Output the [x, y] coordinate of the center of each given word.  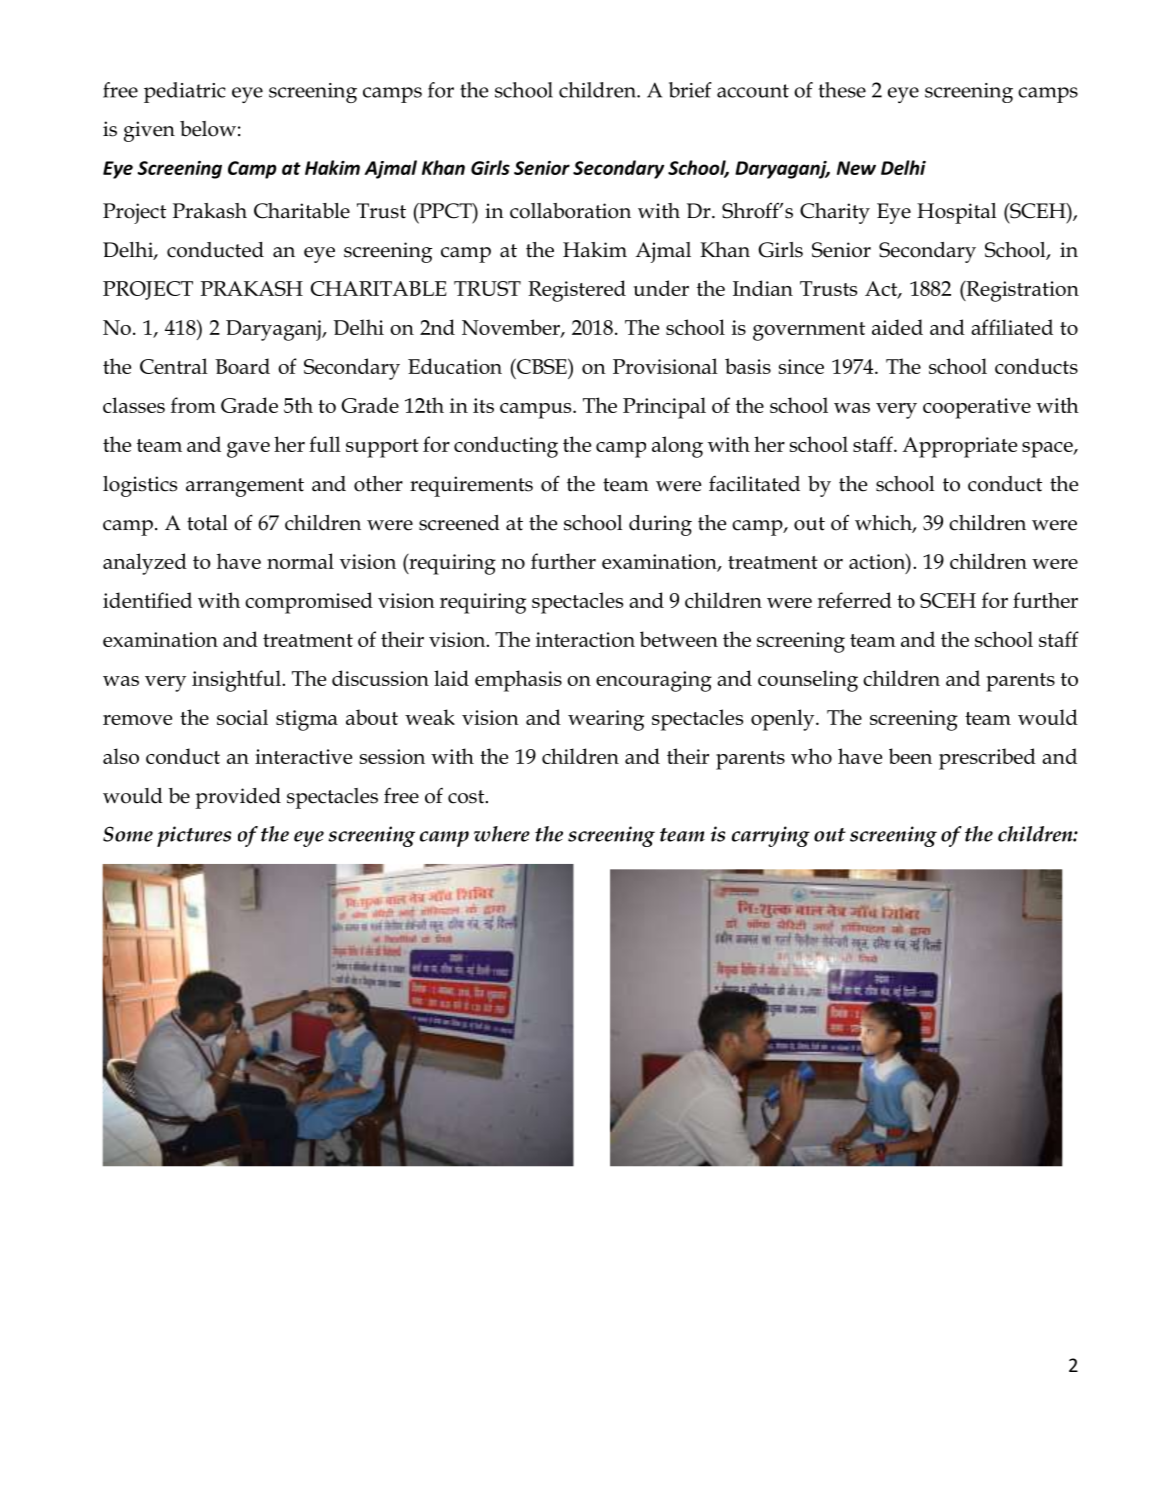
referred [854, 600]
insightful [237, 681]
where [502, 834]
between [679, 639]
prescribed [987, 759]
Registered [577, 291]
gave [248, 450]
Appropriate [959, 447]
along [677, 447]
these [842, 90]
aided [897, 327]
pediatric [185, 92]
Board [242, 366]
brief [690, 90]
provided [238, 798]
